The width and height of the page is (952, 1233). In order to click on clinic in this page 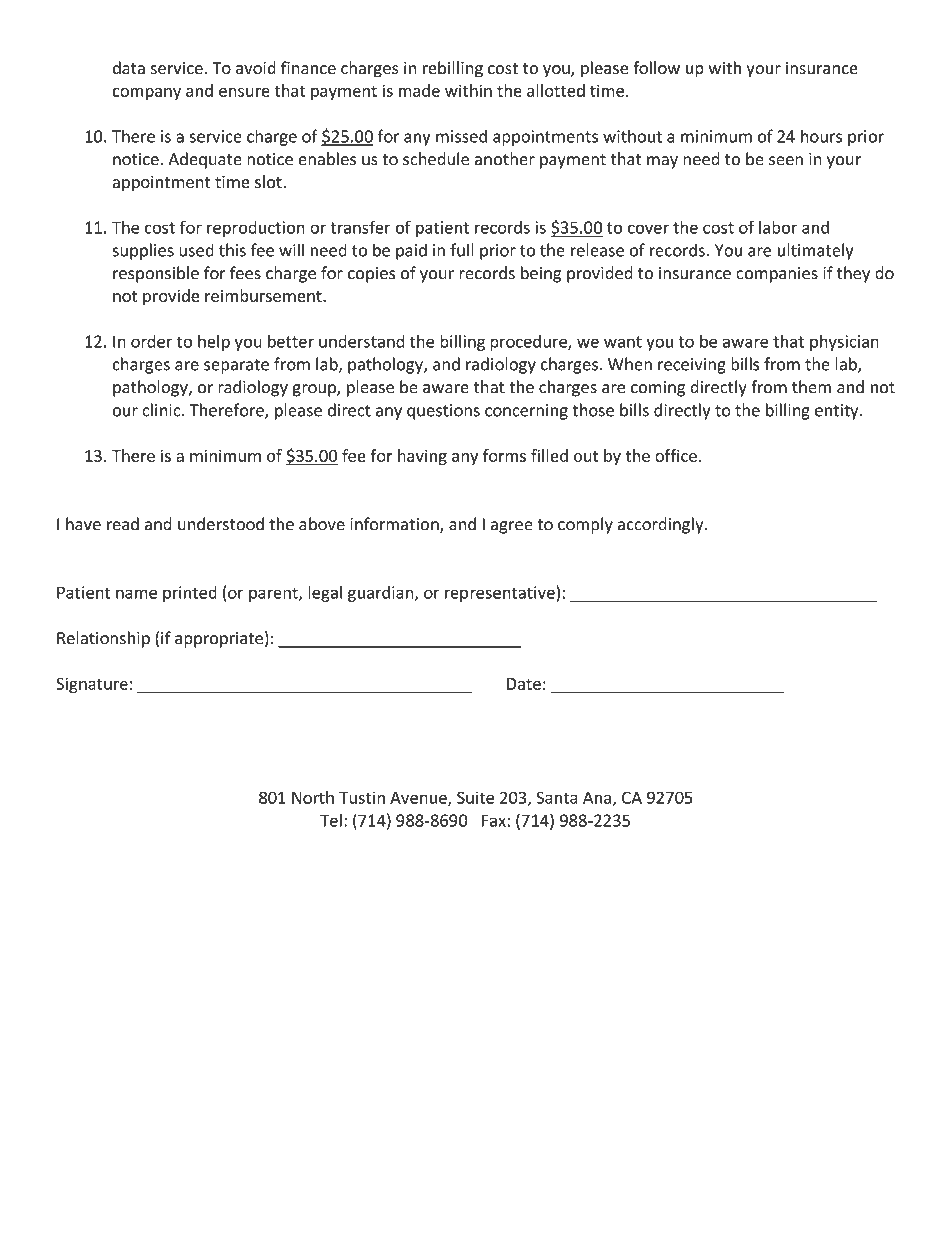, I will do `click(162, 410)`.
